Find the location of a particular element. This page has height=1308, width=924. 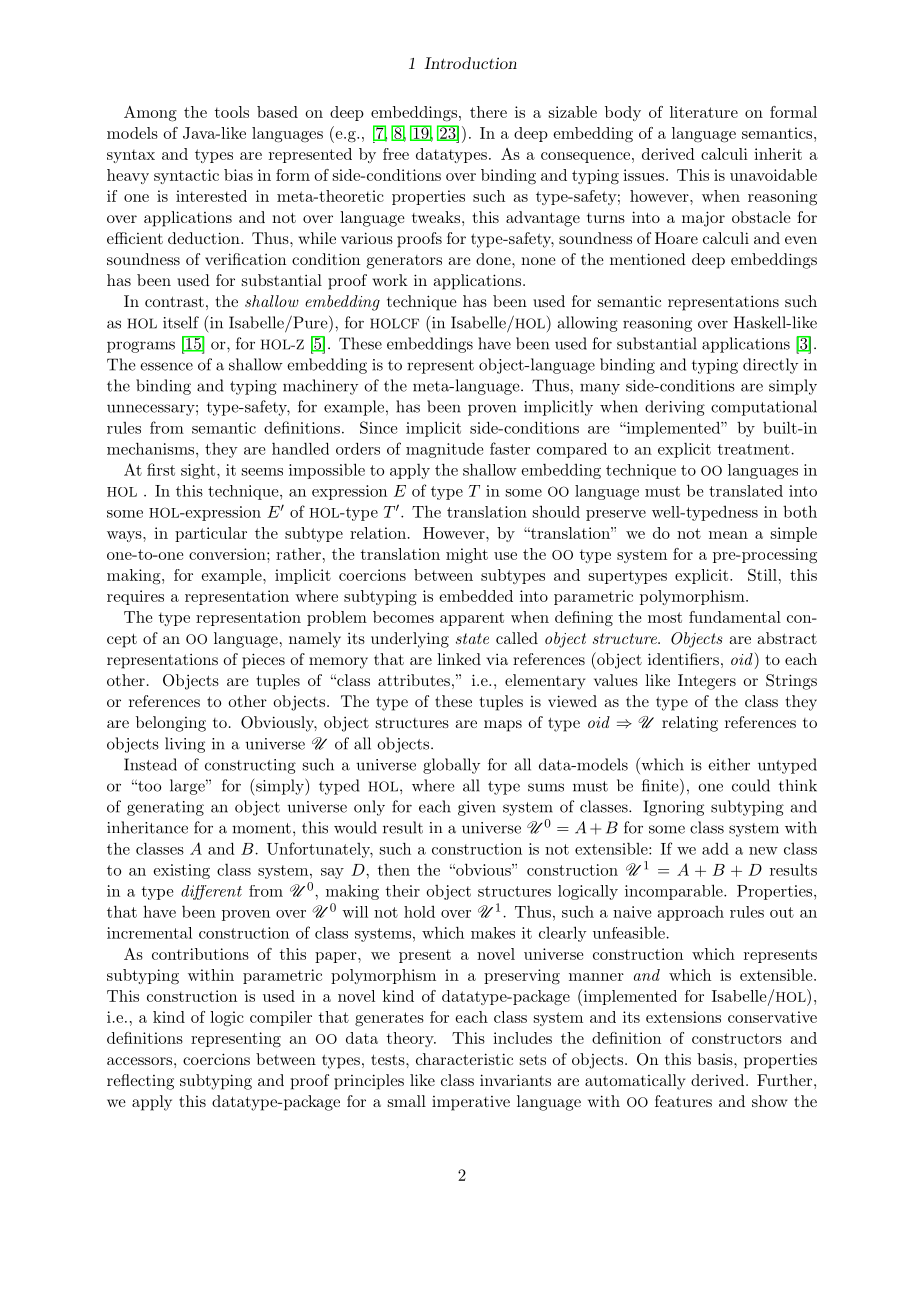

tools is located at coordinates (232, 112).
